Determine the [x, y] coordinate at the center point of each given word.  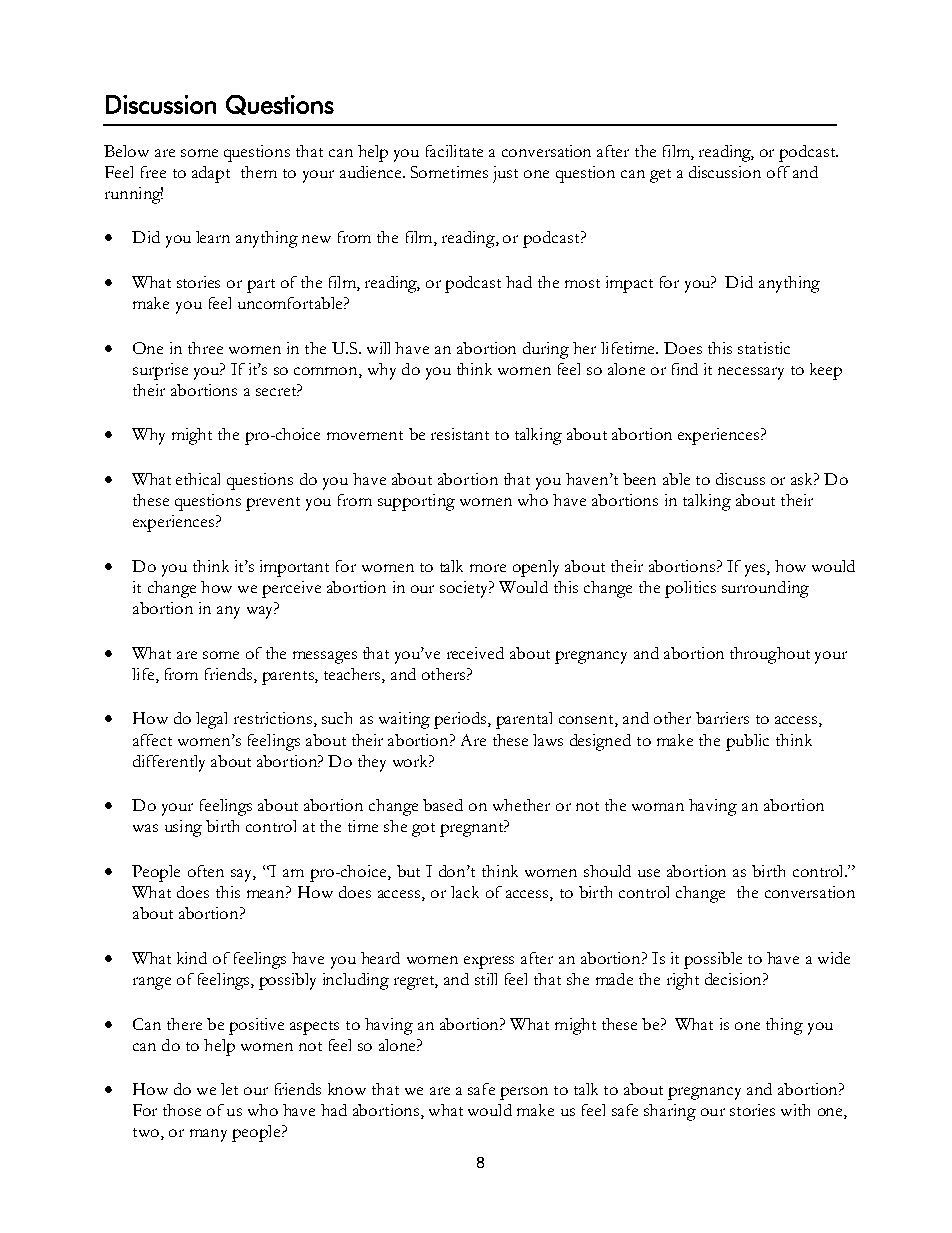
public [747, 742]
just [505, 174]
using [183, 828]
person [524, 1093]
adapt [211, 174]
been [639, 479]
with [795, 1110]
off [778, 172]
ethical [198, 479]
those [182, 1110]
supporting [416, 502]
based [443, 805]
